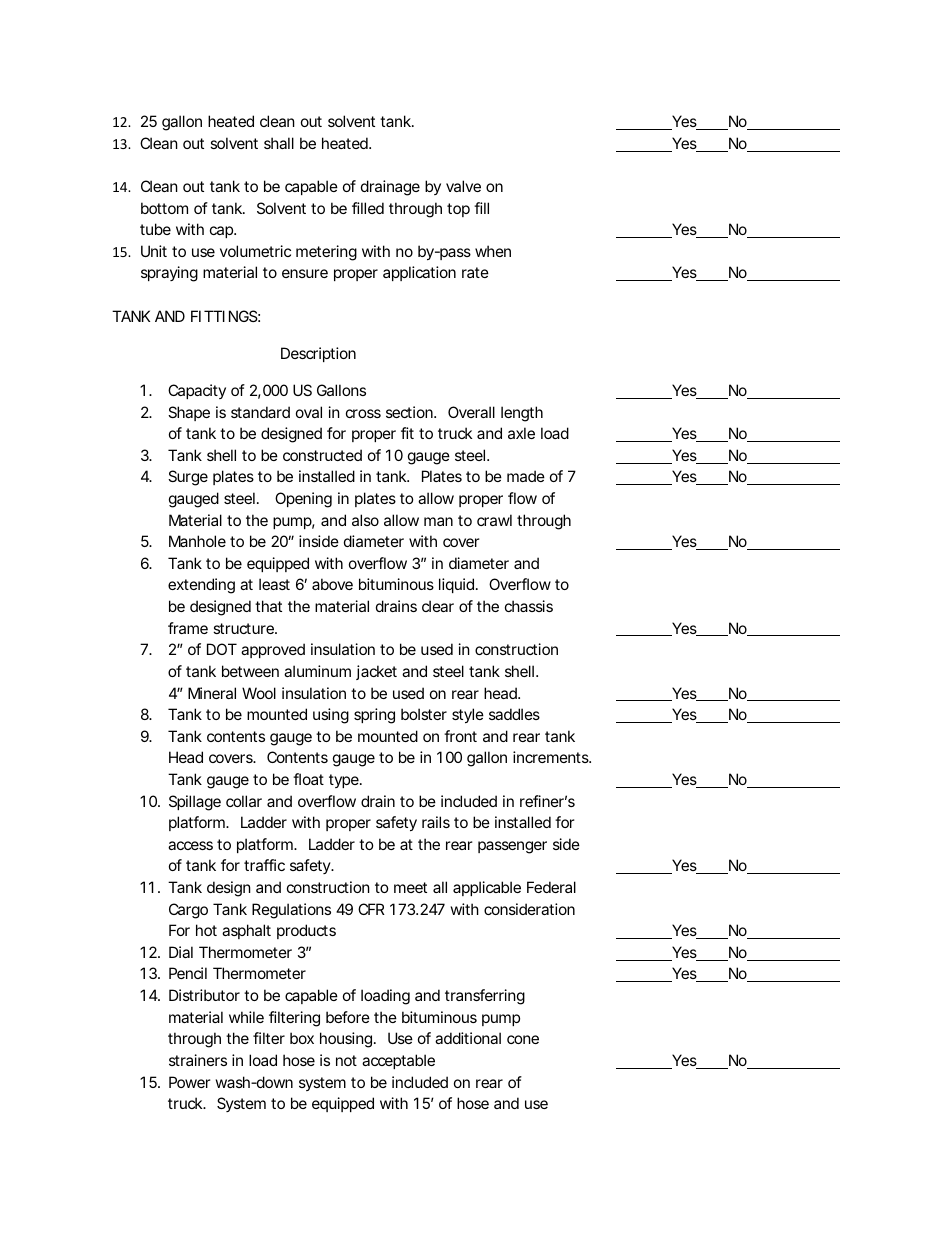 This document has width=952, height=1233. What do you see at coordinates (188, 628) in the document?
I see `frame` at bounding box center [188, 628].
